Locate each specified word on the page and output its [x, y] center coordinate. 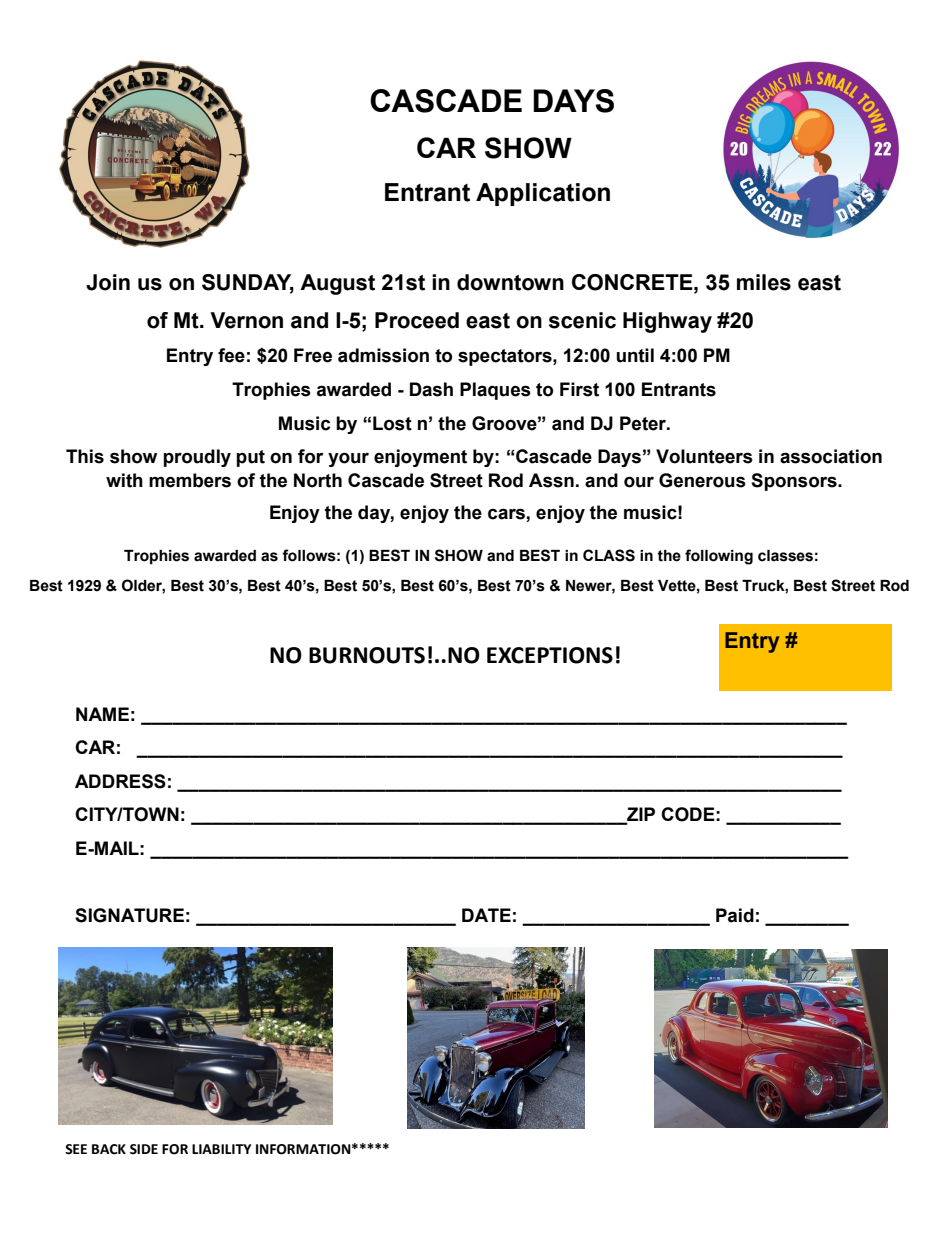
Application [543, 194]
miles [764, 282]
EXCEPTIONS [550, 655]
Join [108, 282]
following [719, 557]
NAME [102, 714]
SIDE [144, 1149]
